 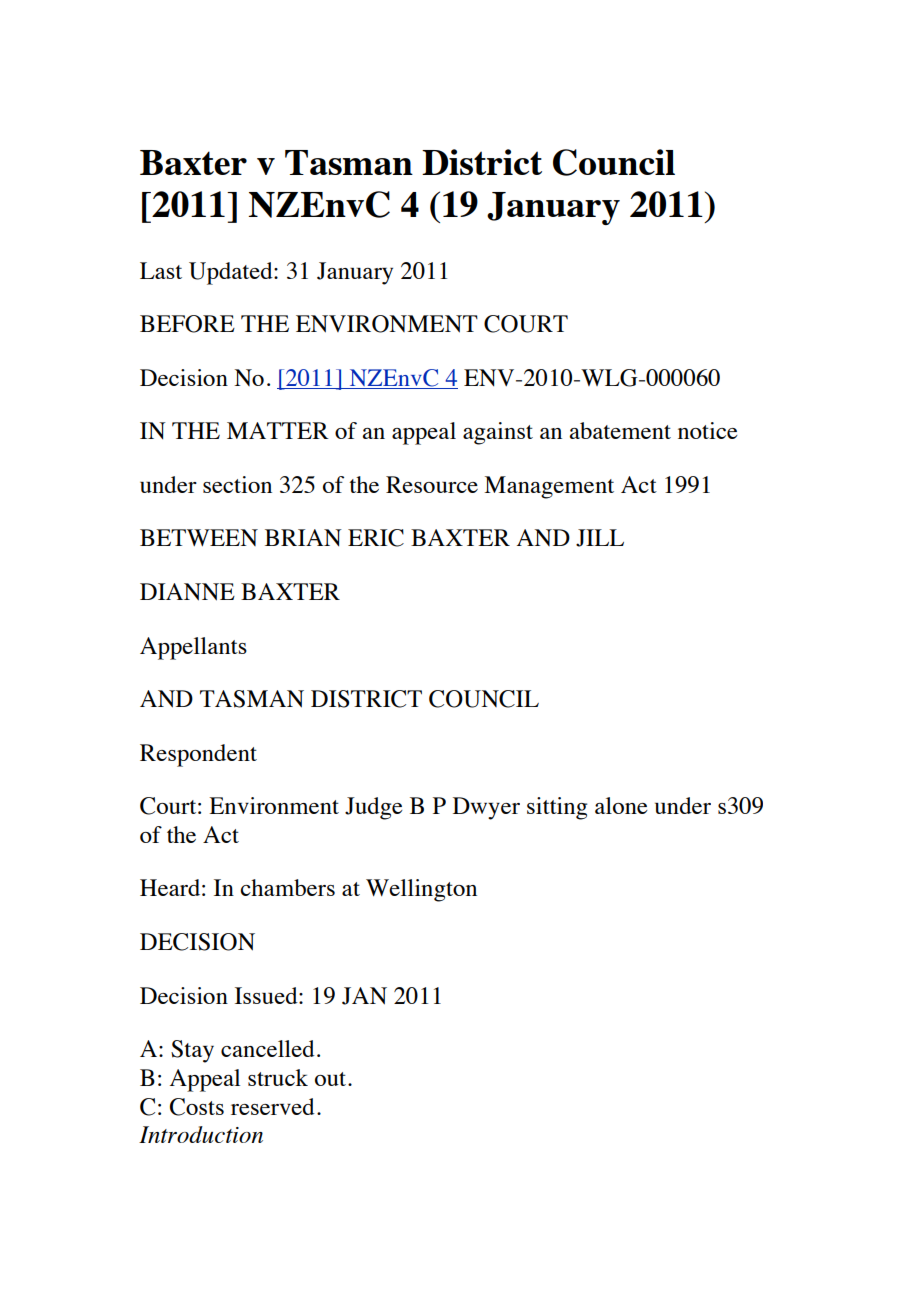 I want to click on BETWEEN, so click(x=199, y=537).
